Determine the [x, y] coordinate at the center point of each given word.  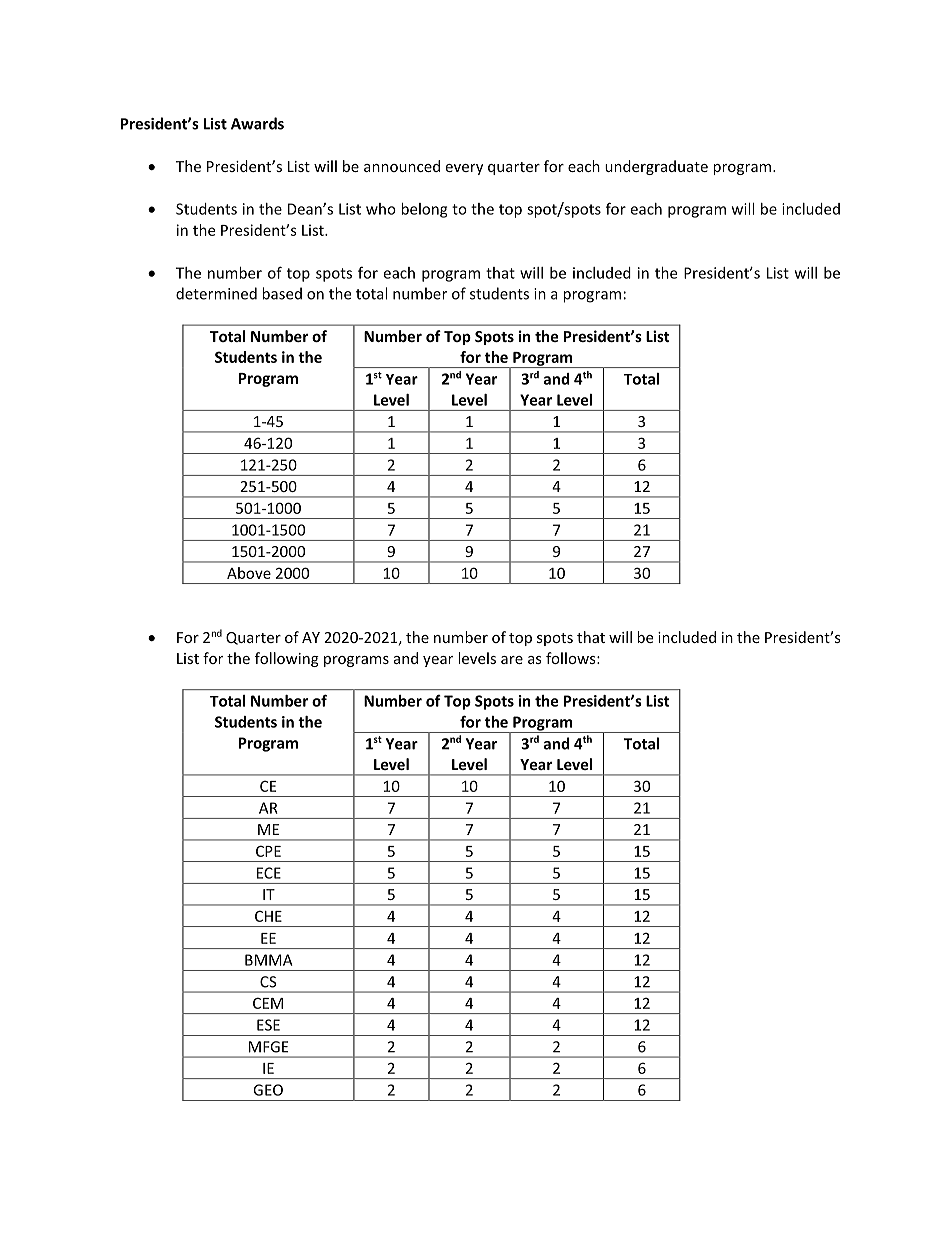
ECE [269, 873]
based [282, 293]
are [512, 660]
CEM [268, 1003]
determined [216, 293]
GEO [268, 1090]
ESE [268, 1025]
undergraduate [656, 167]
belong [424, 210]
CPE [268, 851]
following [287, 659]
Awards [257, 123]
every [464, 169]
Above [249, 573]
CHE [268, 916]
